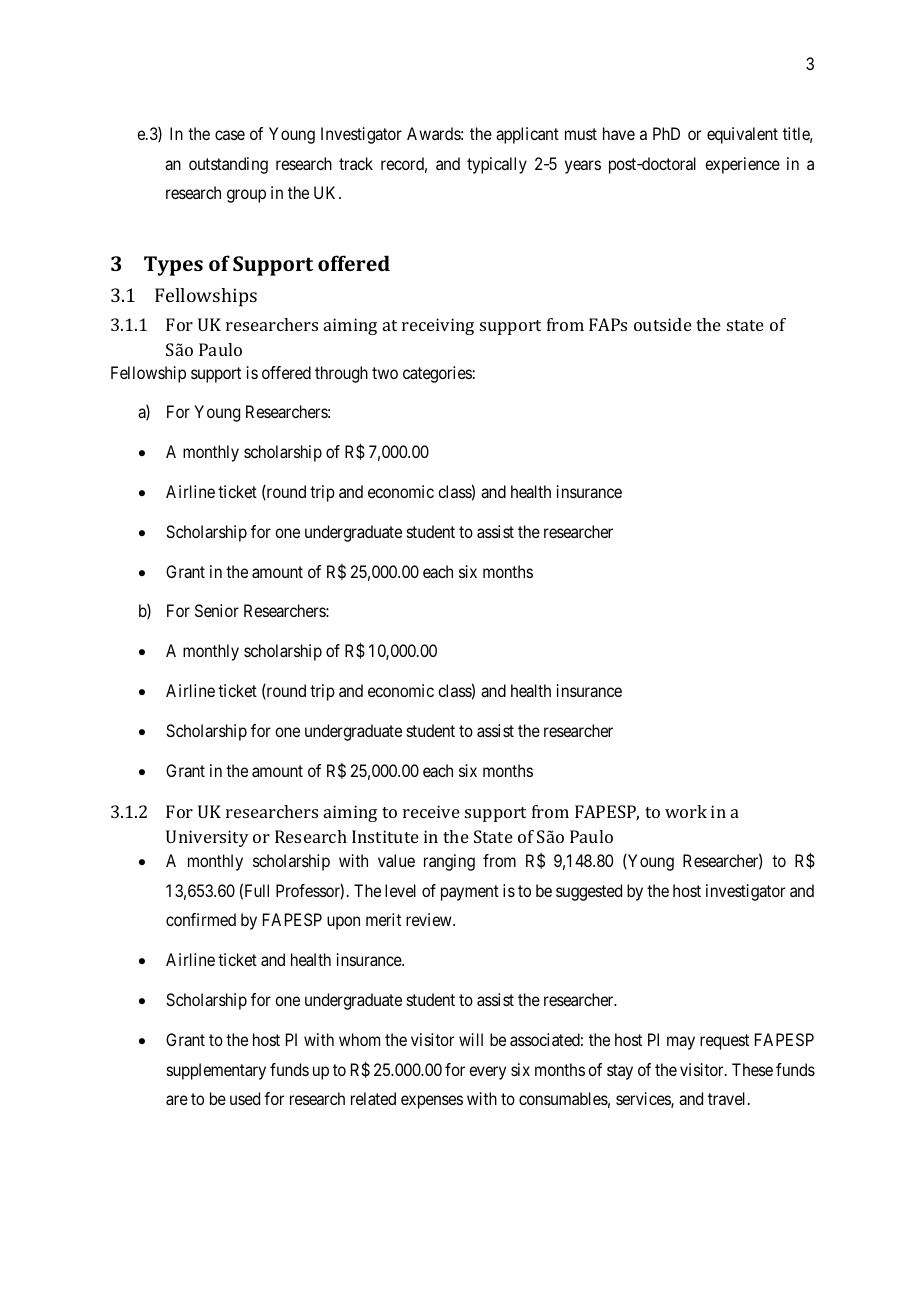 The width and height of the screenshot is (924, 1308). Describe the element at coordinates (228, 165) in the screenshot. I see `outstanding` at that location.
